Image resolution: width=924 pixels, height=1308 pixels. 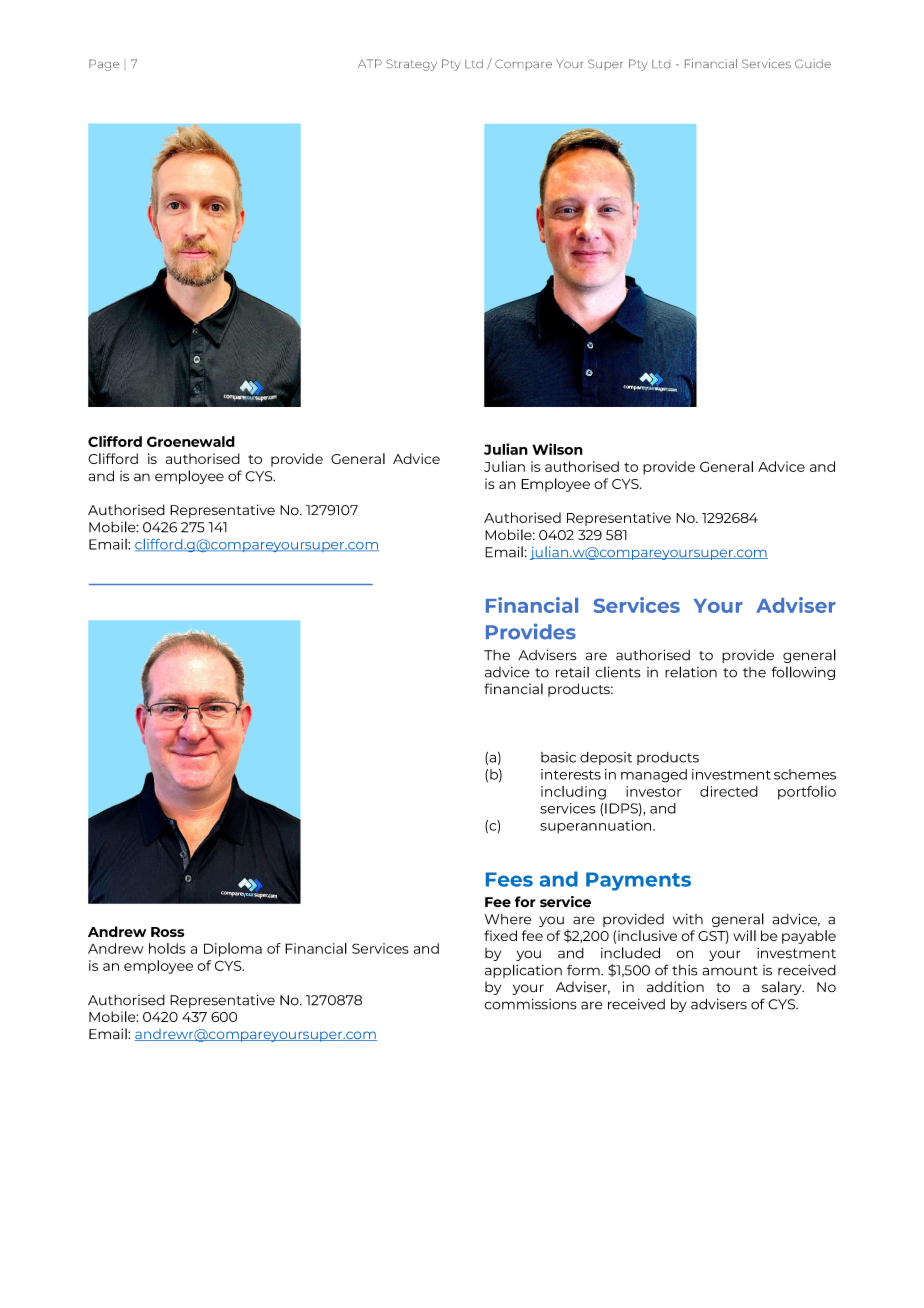 What do you see at coordinates (572, 672) in the screenshot?
I see `retail` at bounding box center [572, 672].
